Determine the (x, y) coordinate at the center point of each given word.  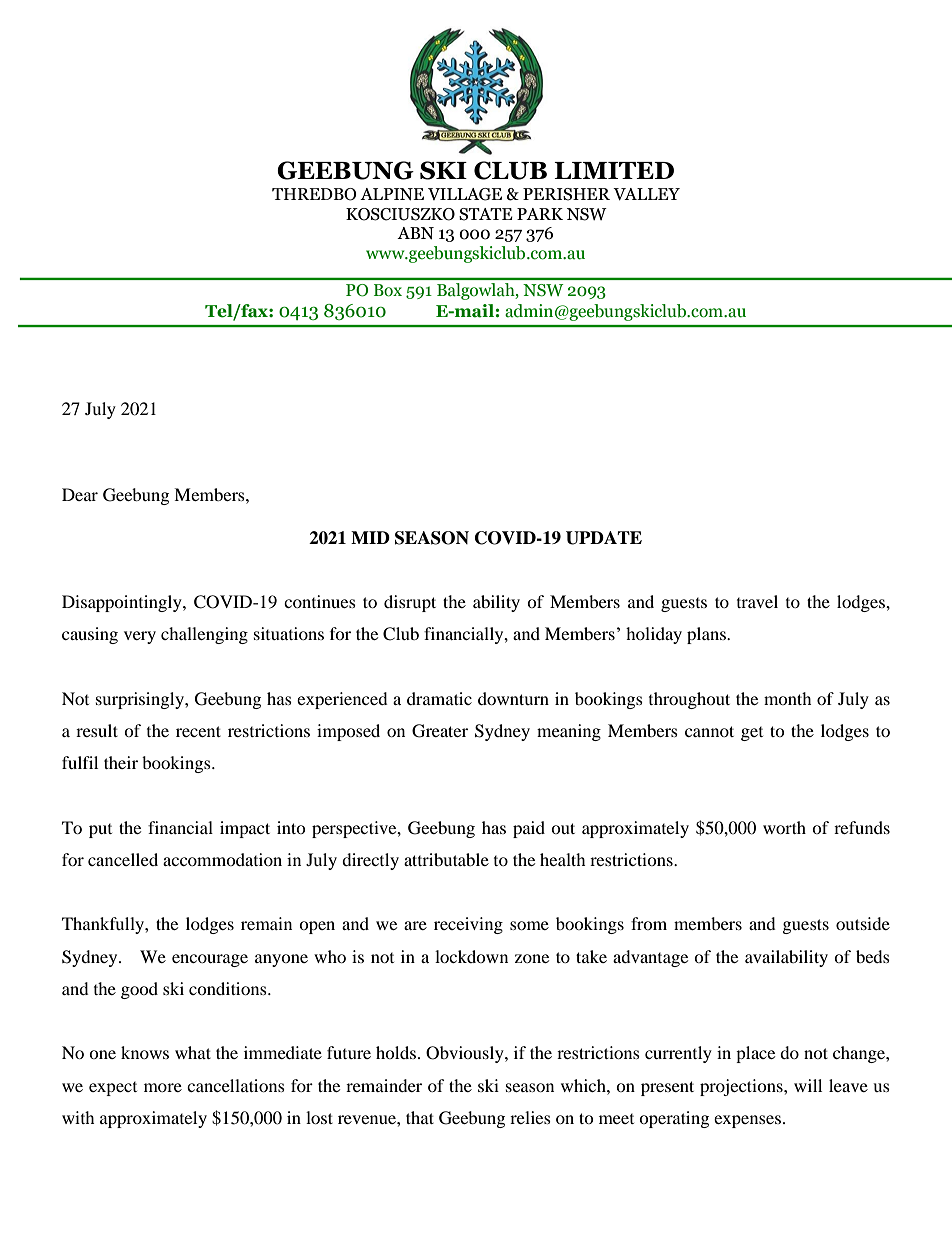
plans (707, 635)
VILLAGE (465, 194)
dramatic (439, 698)
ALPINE (392, 194)
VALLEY (646, 194)
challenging (204, 635)
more (163, 1087)
